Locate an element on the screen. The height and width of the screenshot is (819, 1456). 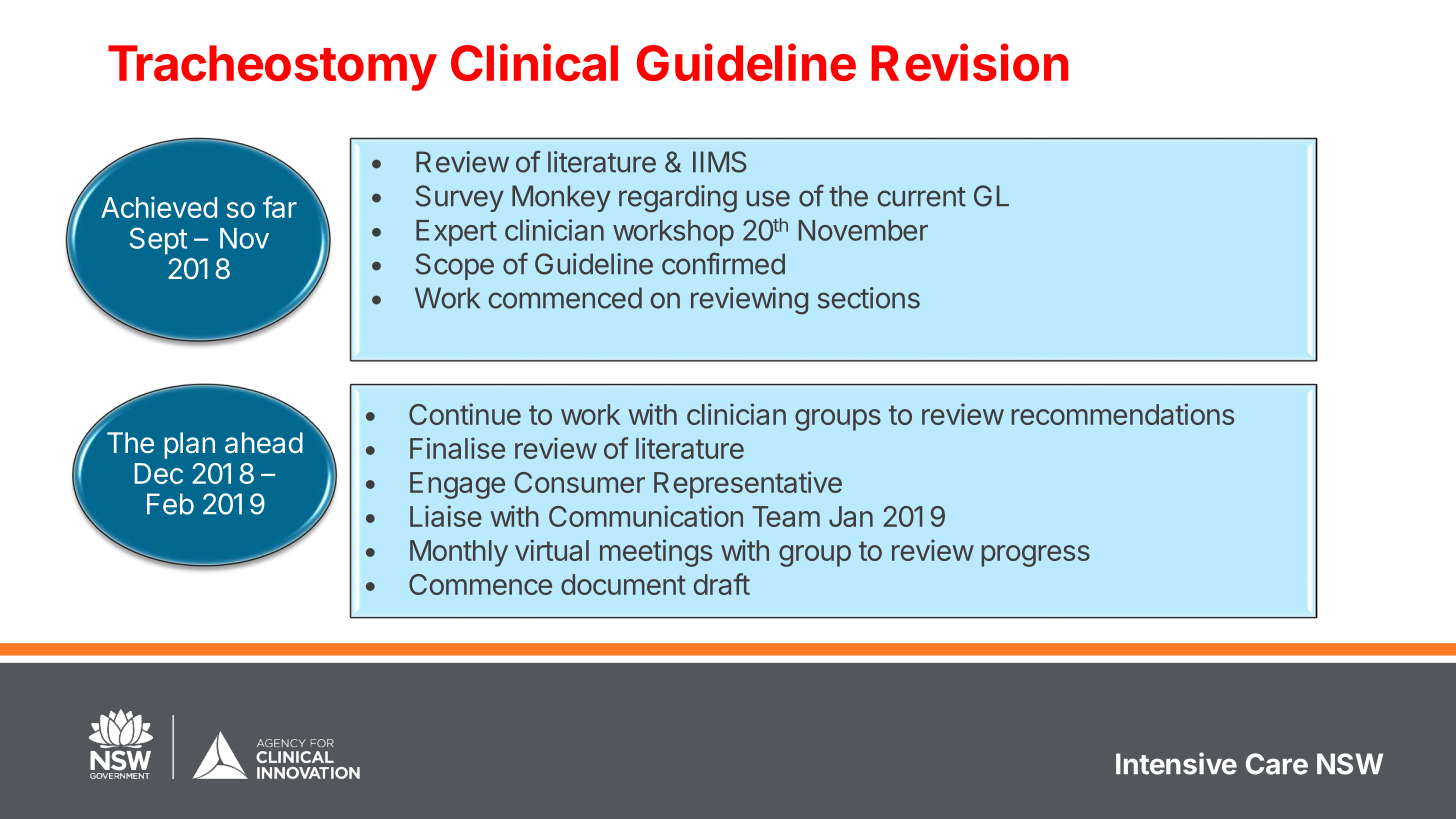
confirmed is located at coordinates (723, 263).
